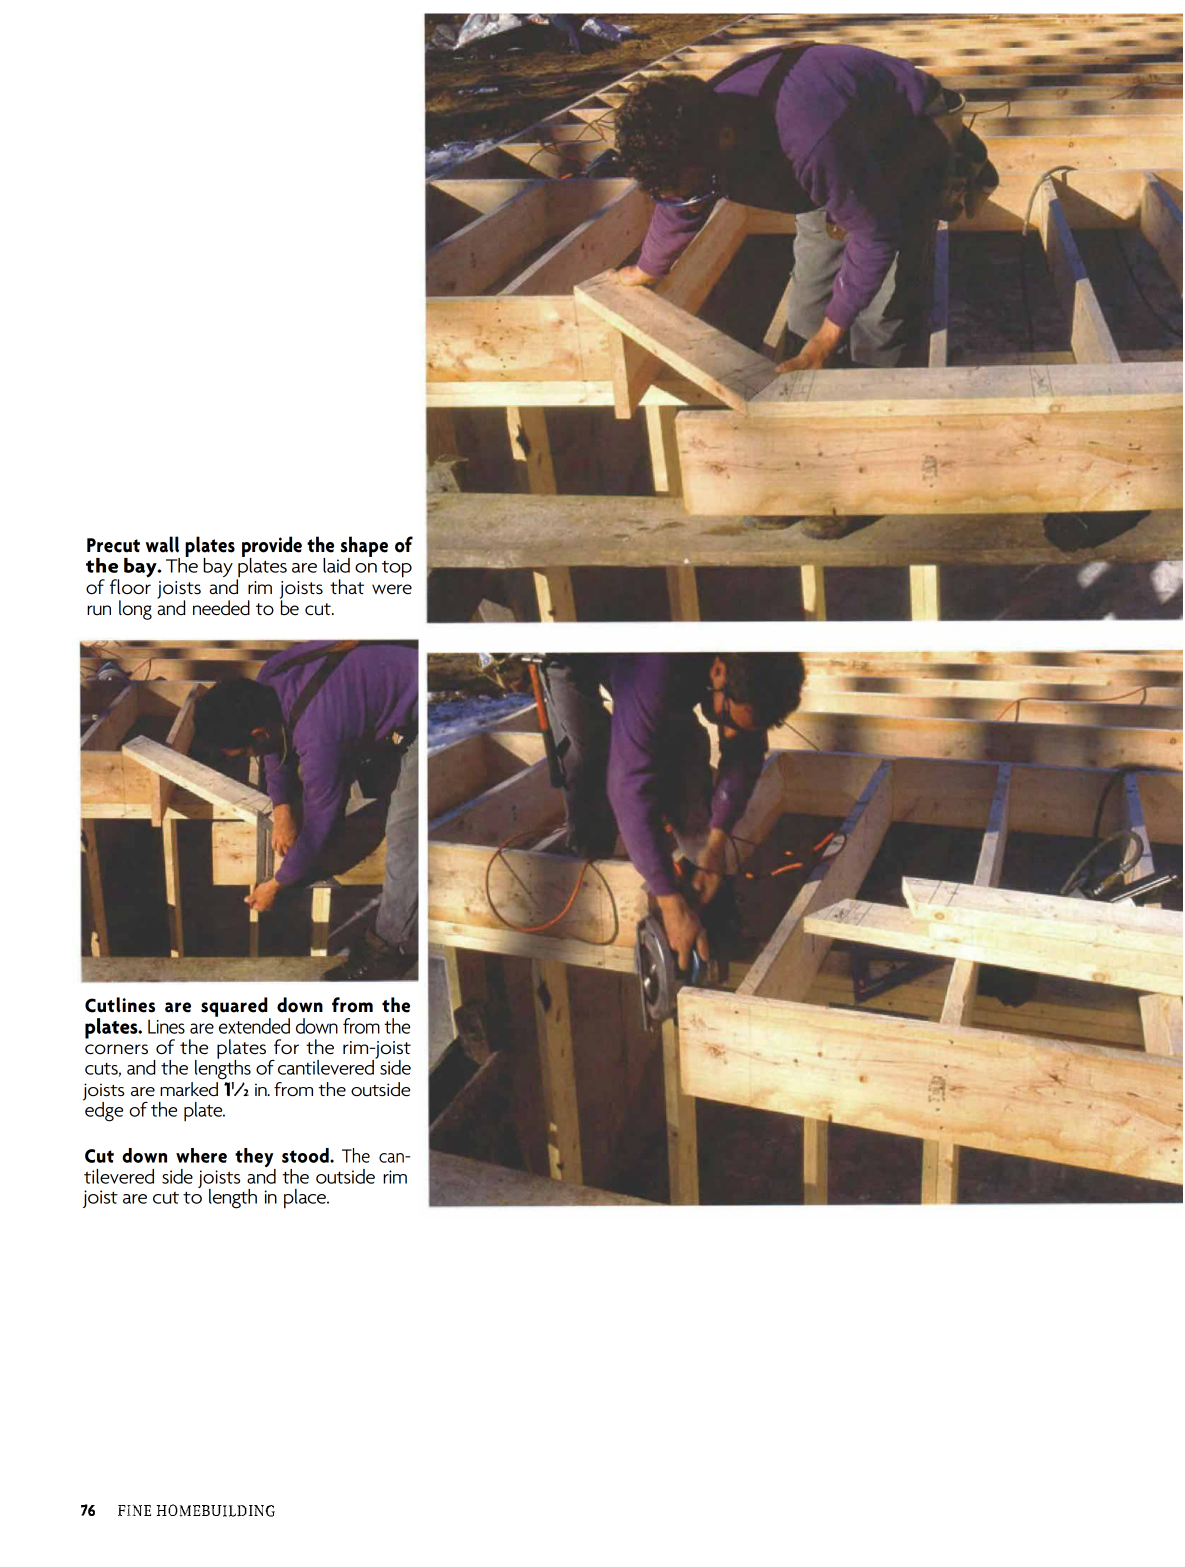  I want to click on run, so click(99, 610).
